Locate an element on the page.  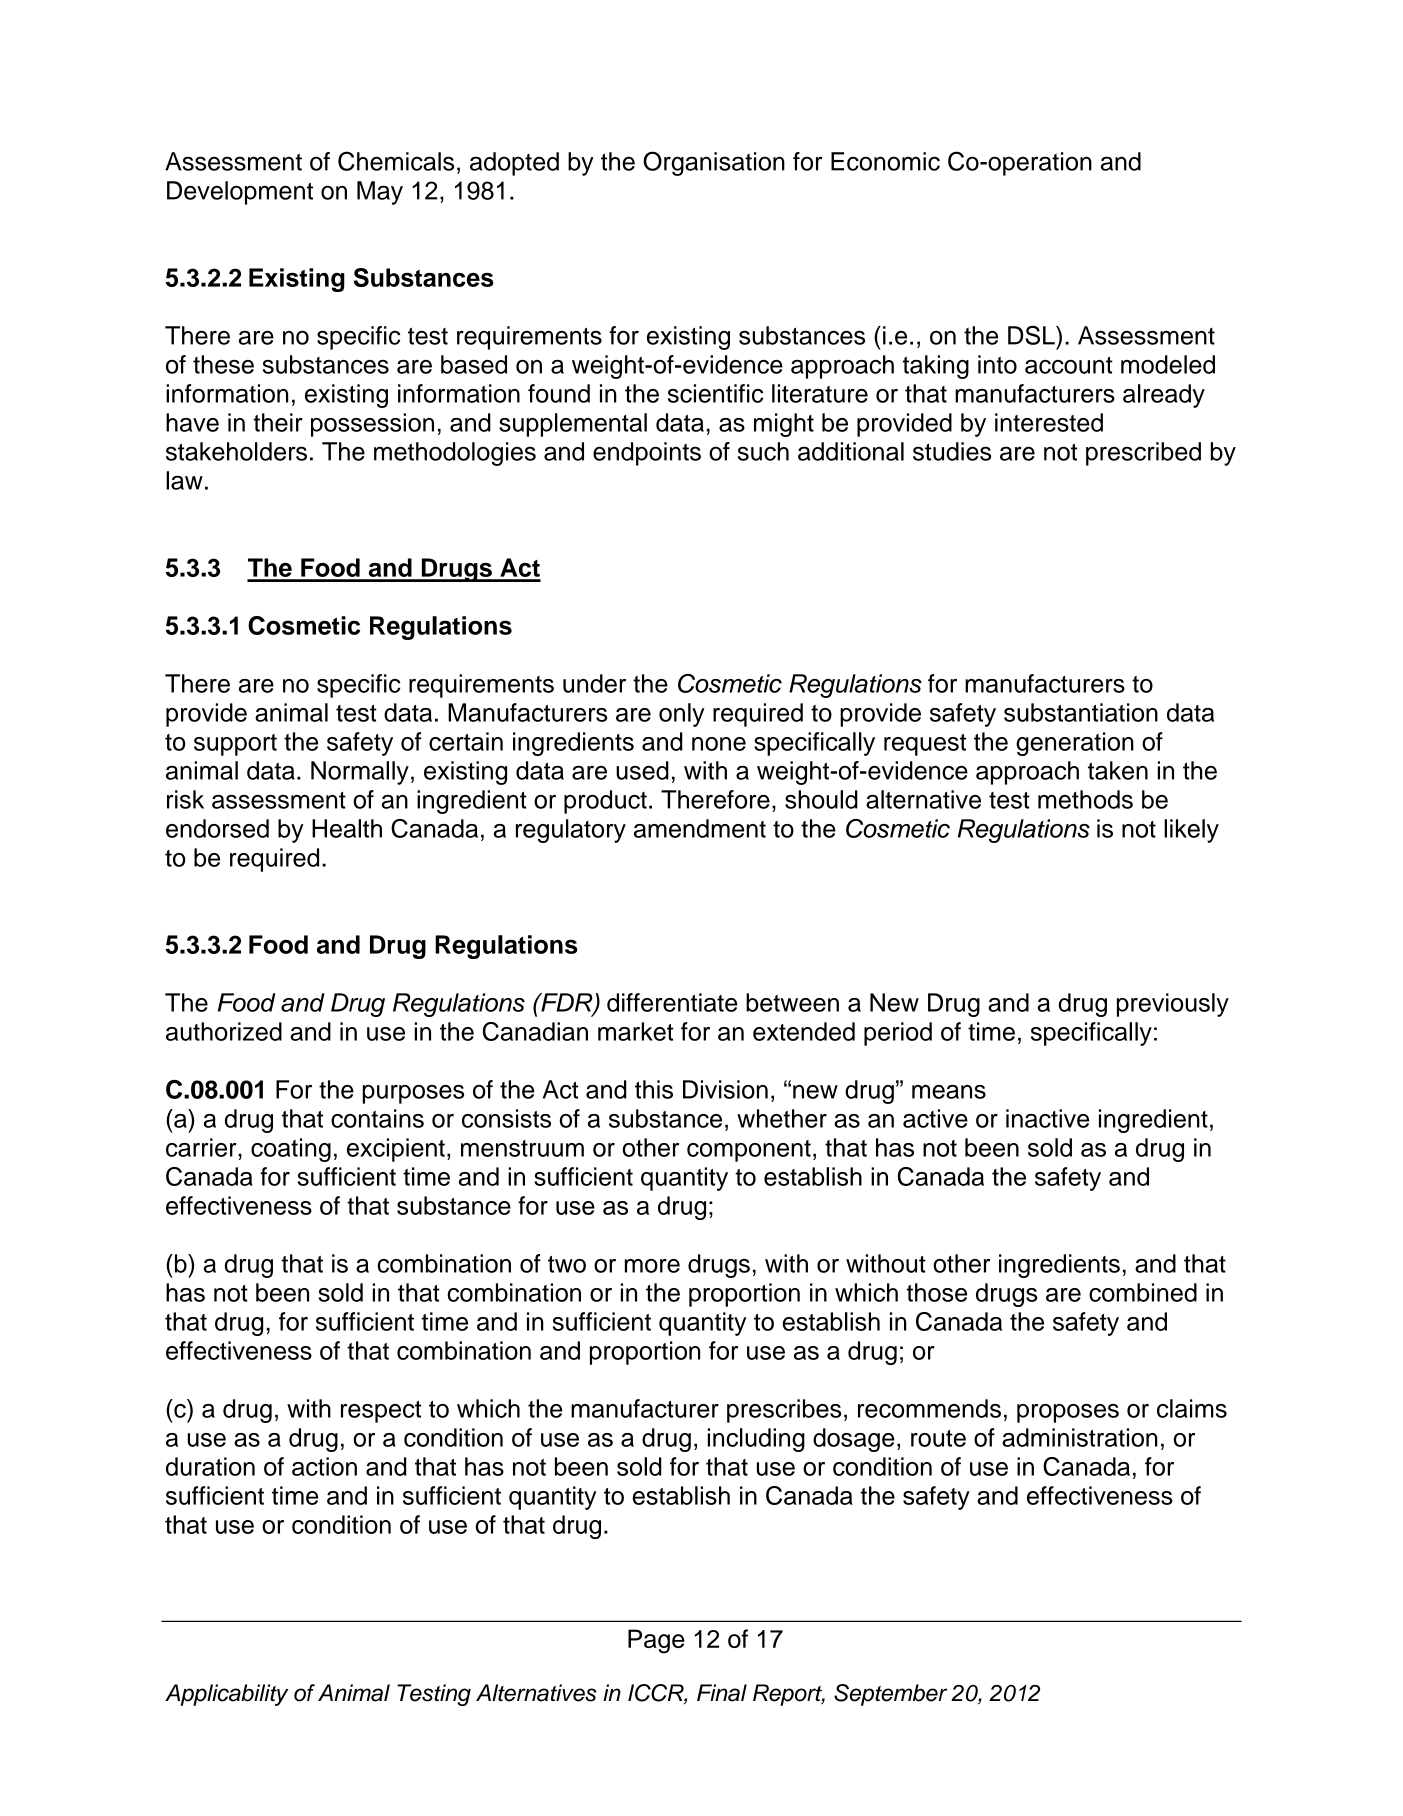
DSL is located at coordinates (1032, 335).
